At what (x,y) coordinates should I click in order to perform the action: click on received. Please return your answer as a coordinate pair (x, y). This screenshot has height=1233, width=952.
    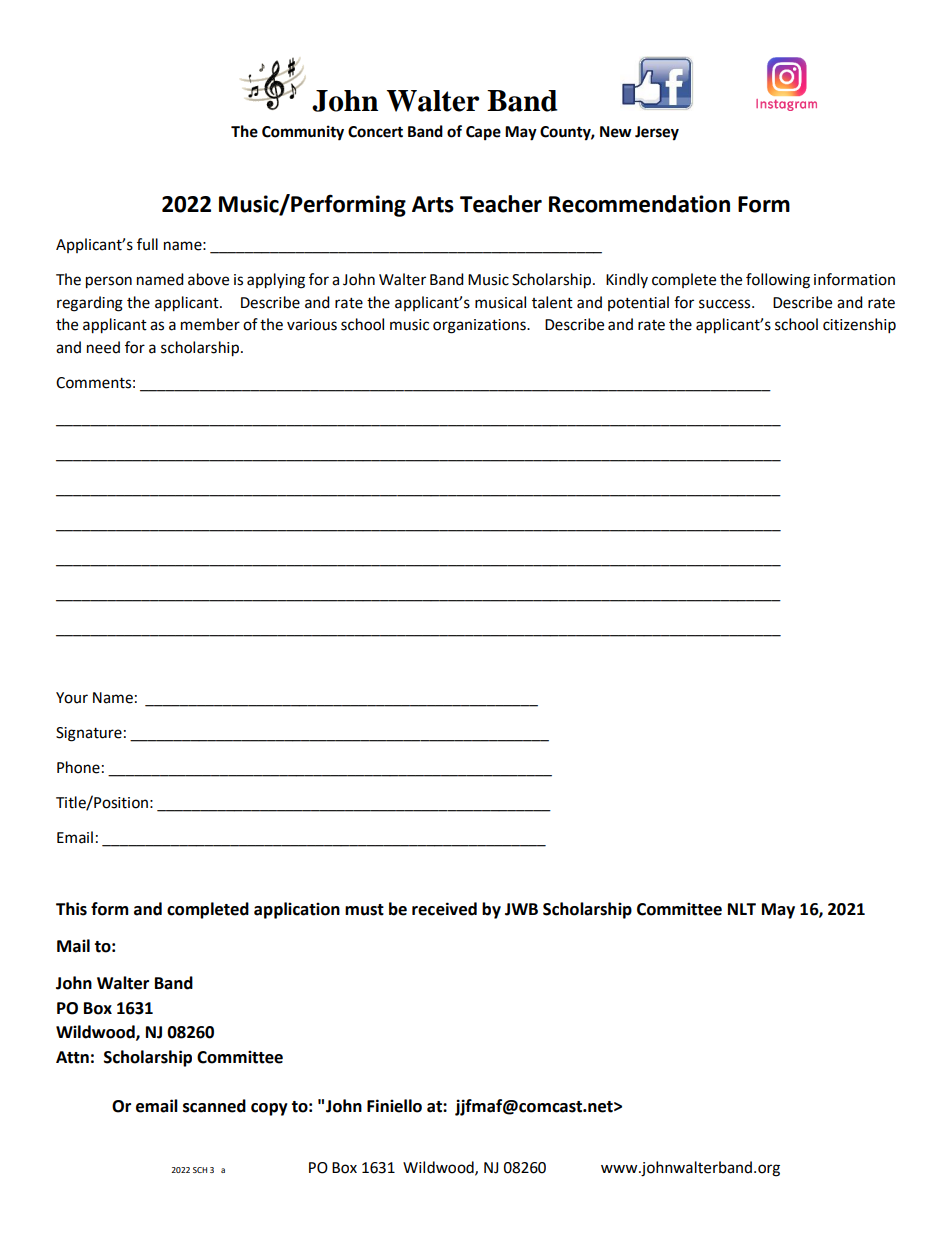
    Looking at the image, I should click on (444, 909).
